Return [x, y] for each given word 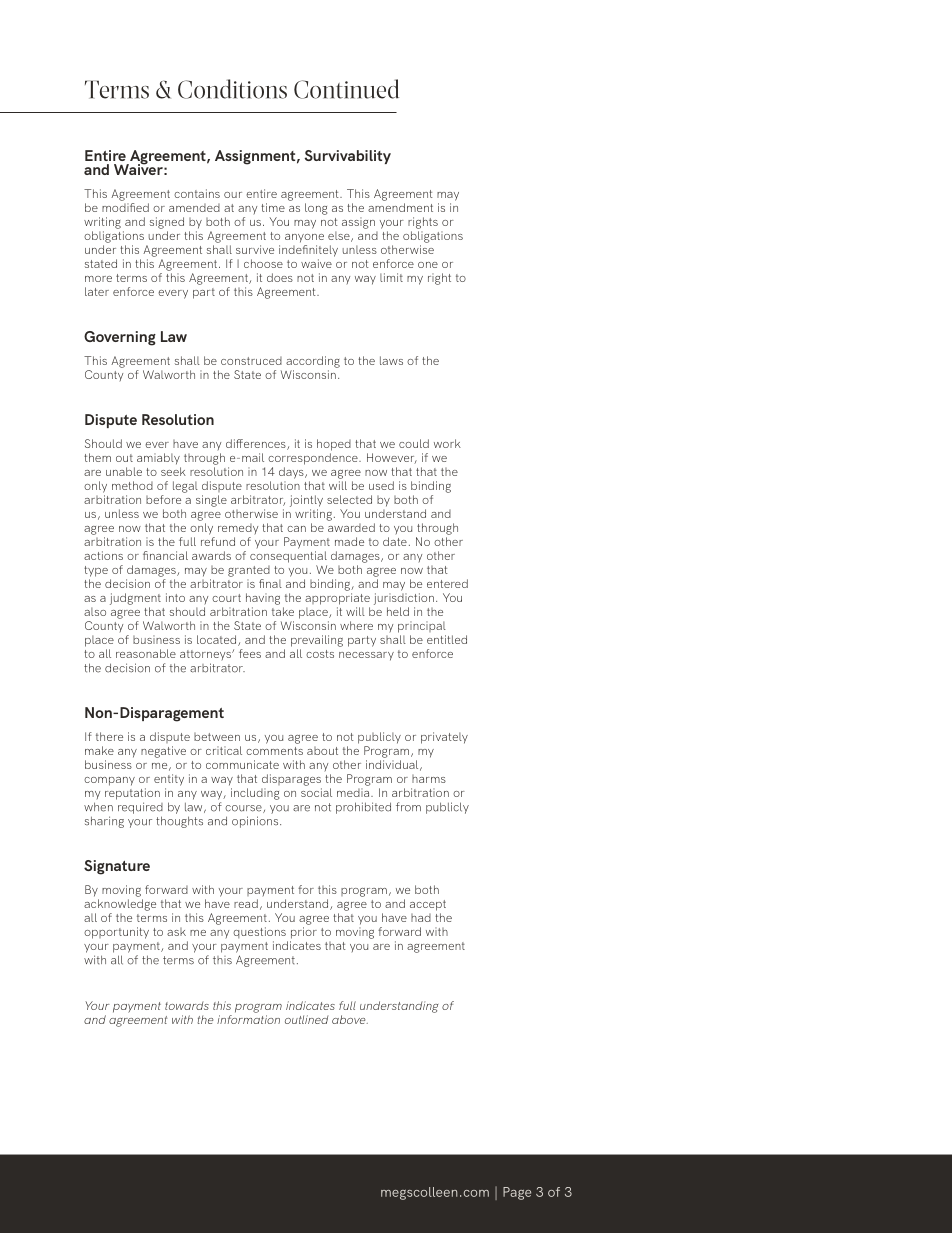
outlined [307, 1019]
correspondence [314, 459]
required [140, 808]
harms [429, 779]
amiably [158, 459]
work [447, 443]
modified [125, 207]
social [316, 792]
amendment [400, 207]
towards [187, 1005]
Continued [346, 89]
